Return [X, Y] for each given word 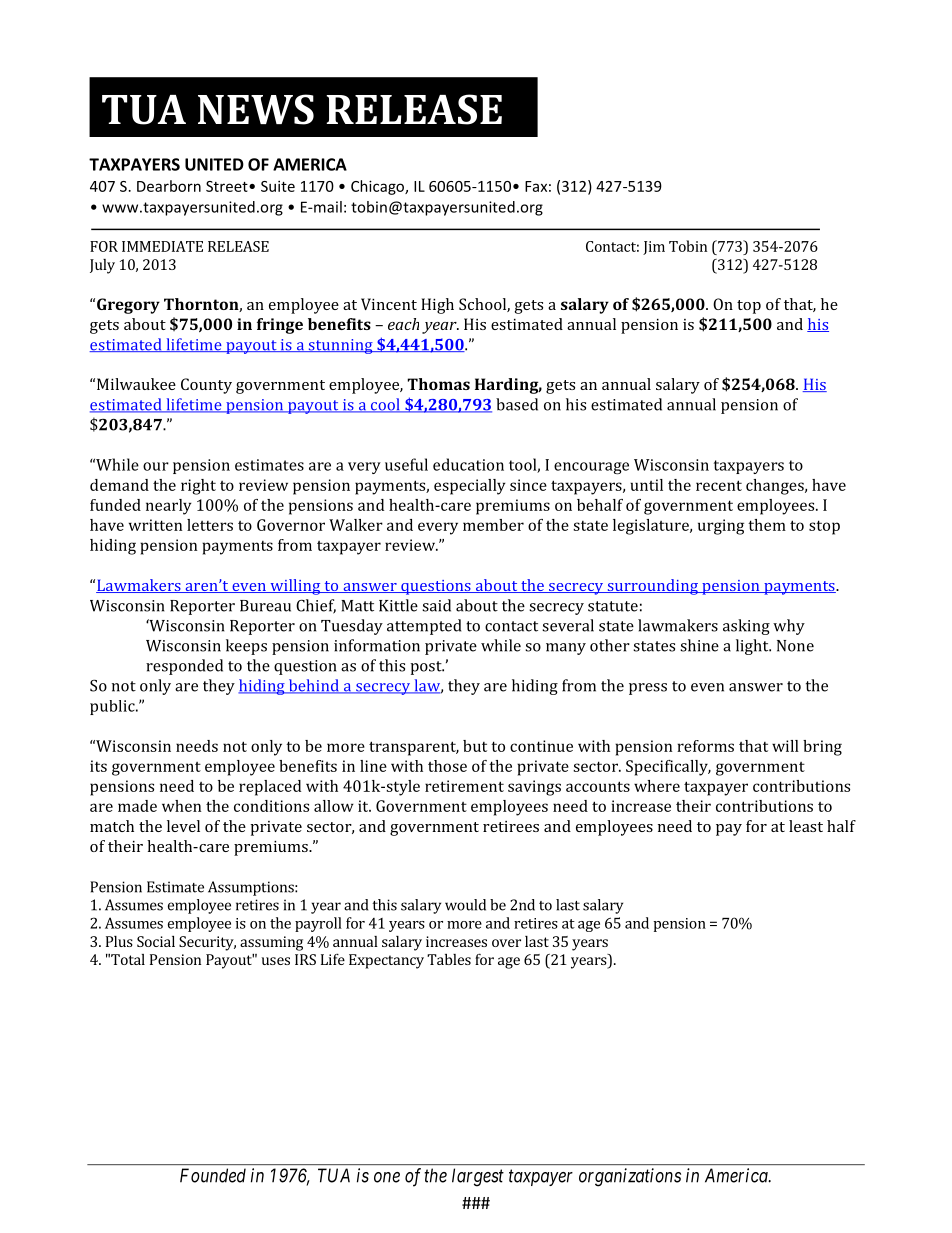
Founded [213, 1175]
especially [470, 487]
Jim [654, 248]
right [198, 487]
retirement [464, 786]
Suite [278, 186]
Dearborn [169, 186]
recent [719, 485]
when [181, 806]
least [806, 826]
